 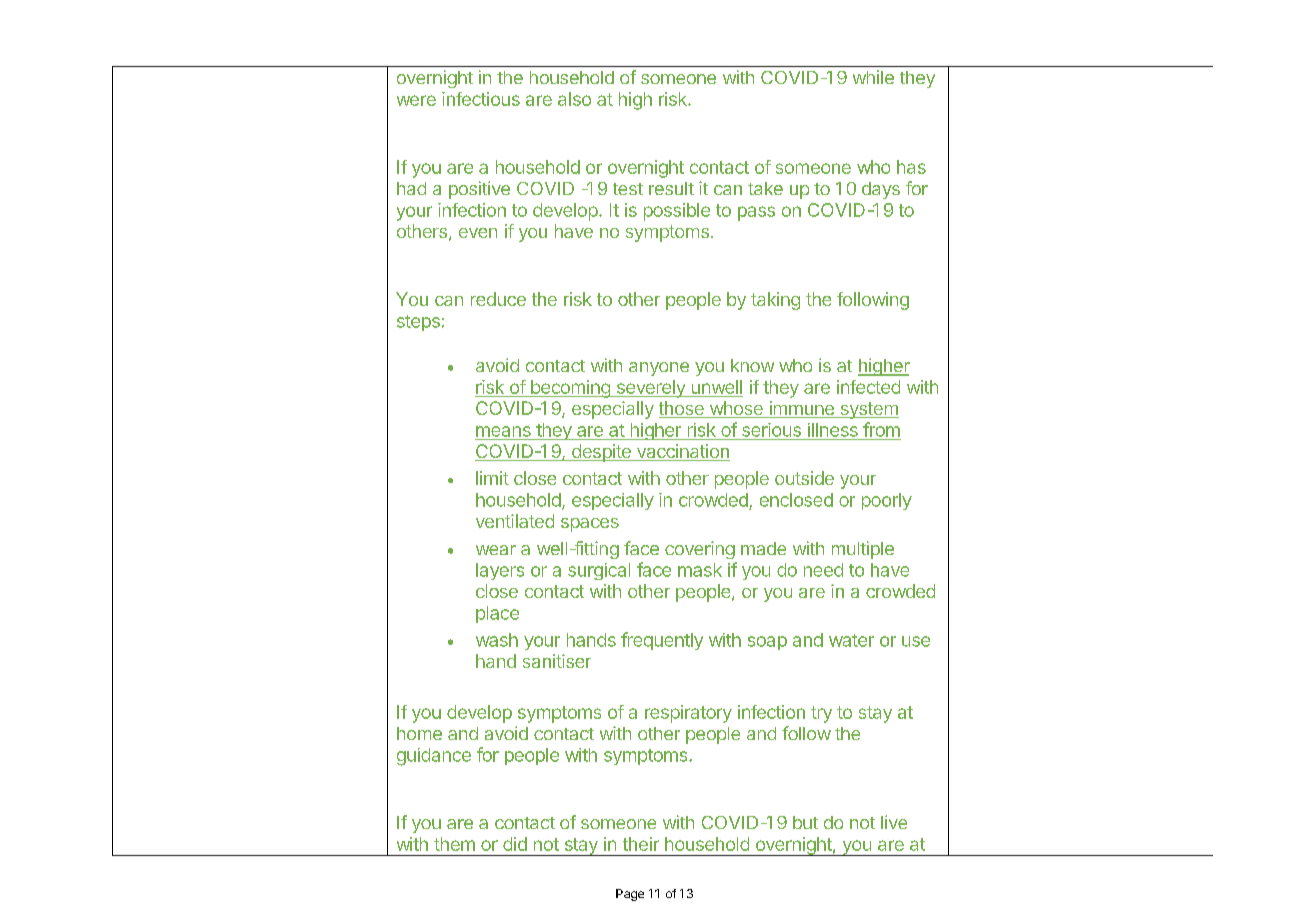 What do you see at coordinates (454, 844) in the screenshot?
I see `them` at bounding box center [454, 844].
